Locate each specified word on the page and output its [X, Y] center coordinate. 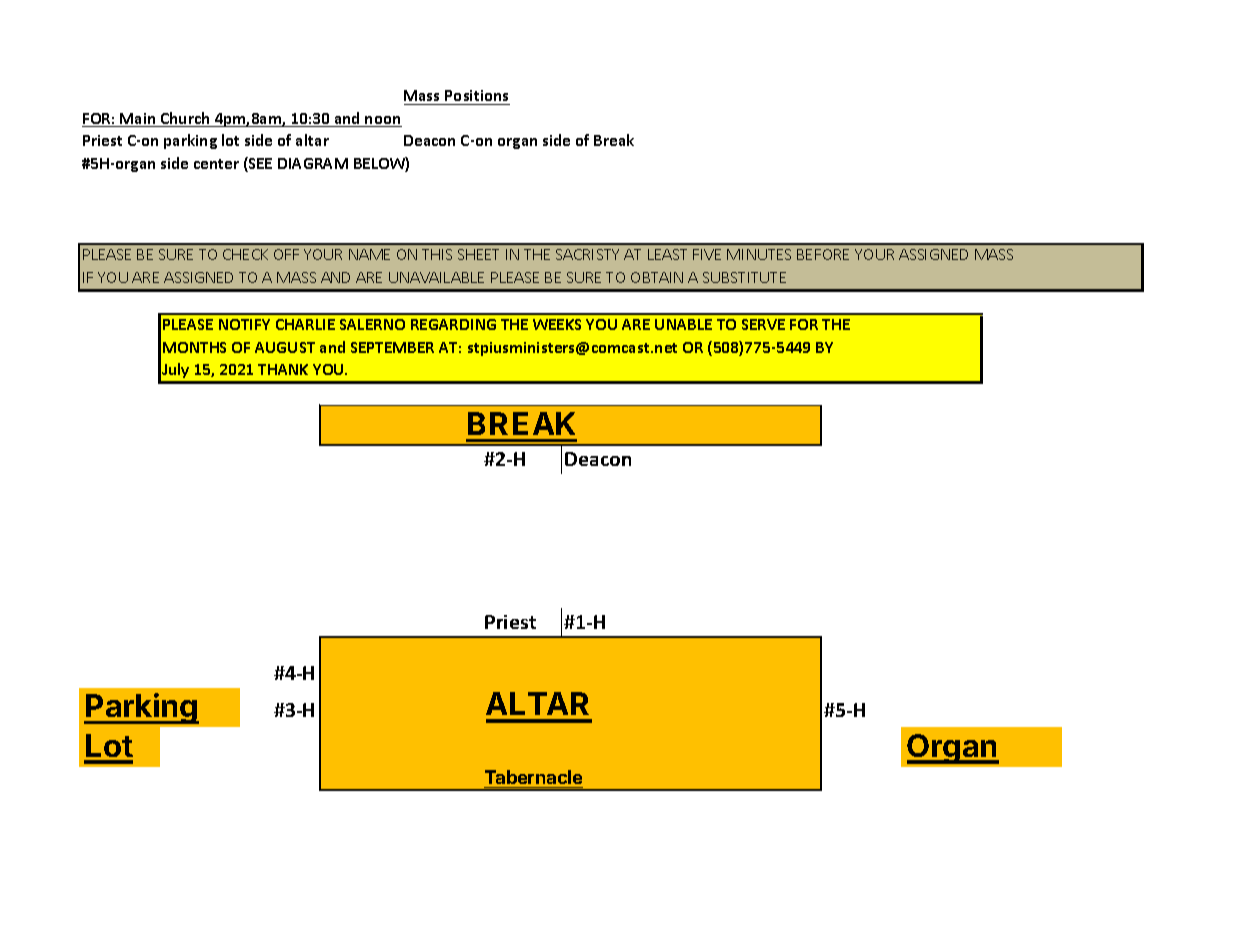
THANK [283, 369]
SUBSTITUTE [744, 277]
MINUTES [759, 254]
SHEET [478, 254]
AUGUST [285, 347]
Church [185, 119]
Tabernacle [533, 777]
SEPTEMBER [392, 347]
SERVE [763, 324]
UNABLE [683, 324]
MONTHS [194, 347]
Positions [476, 95]
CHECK [245, 254]
